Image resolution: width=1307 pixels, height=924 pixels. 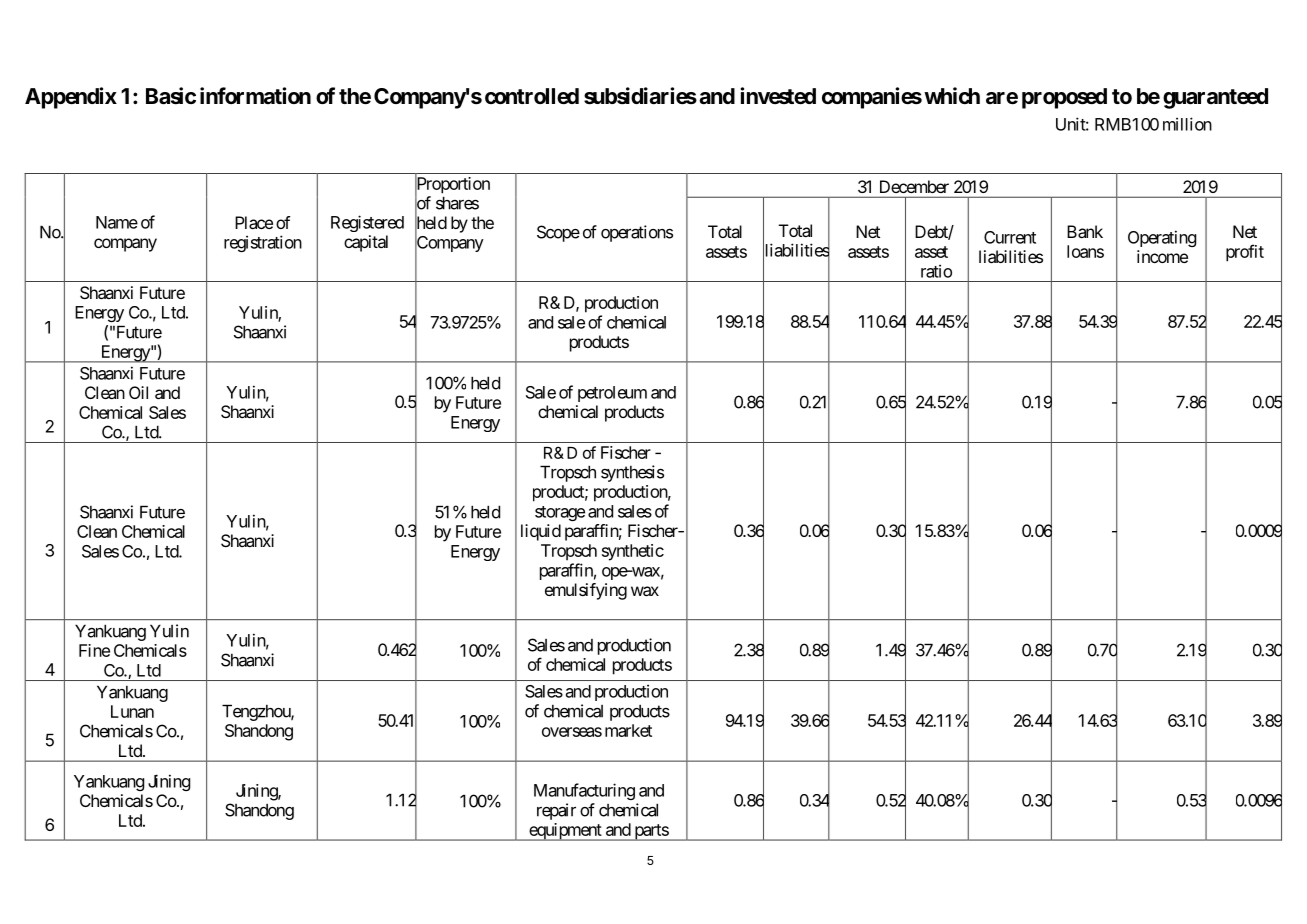 I want to click on information, so click(x=255, y=95).
